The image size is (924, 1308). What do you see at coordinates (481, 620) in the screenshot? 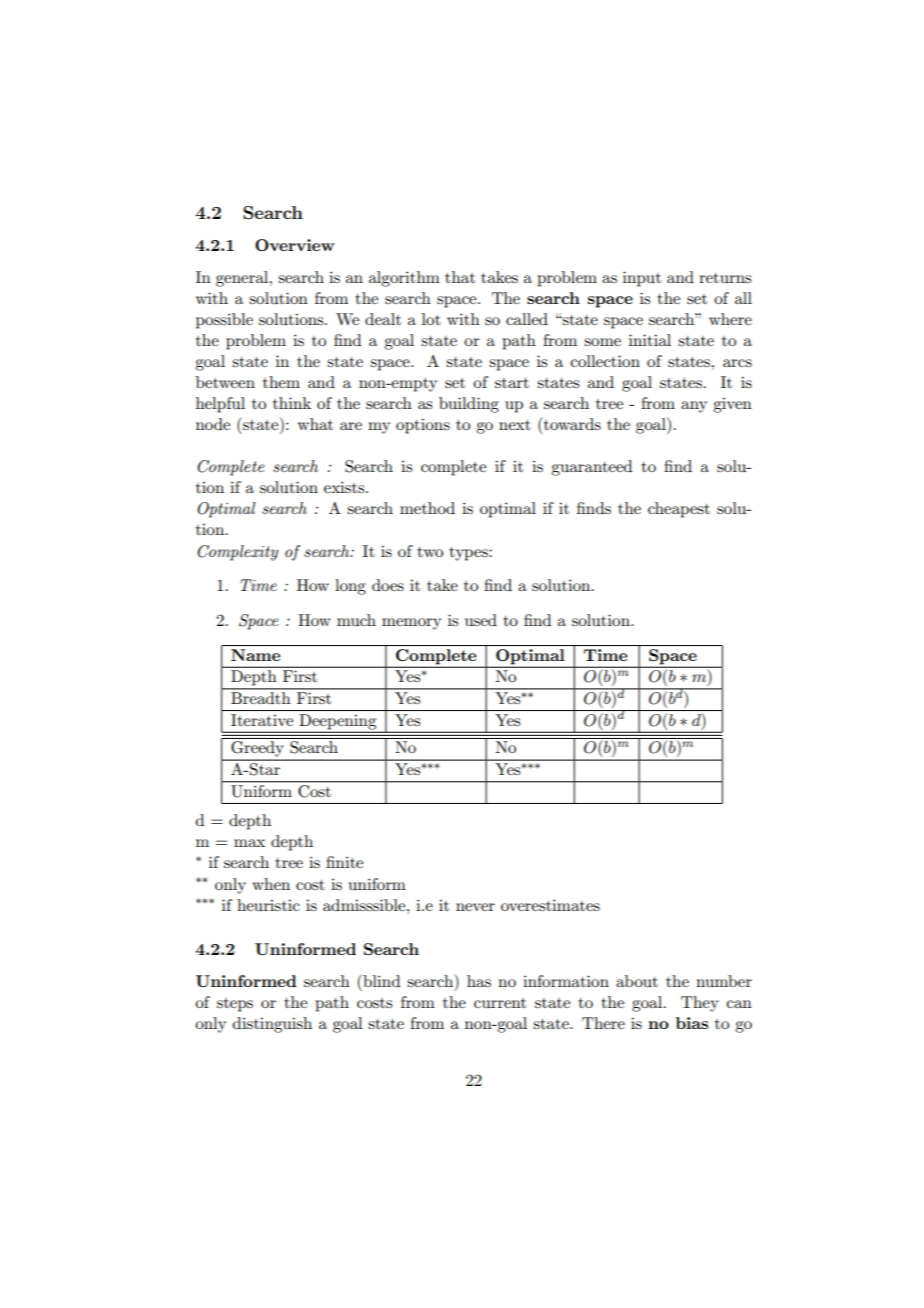
I see `used` at bounding box center [481, 620].
